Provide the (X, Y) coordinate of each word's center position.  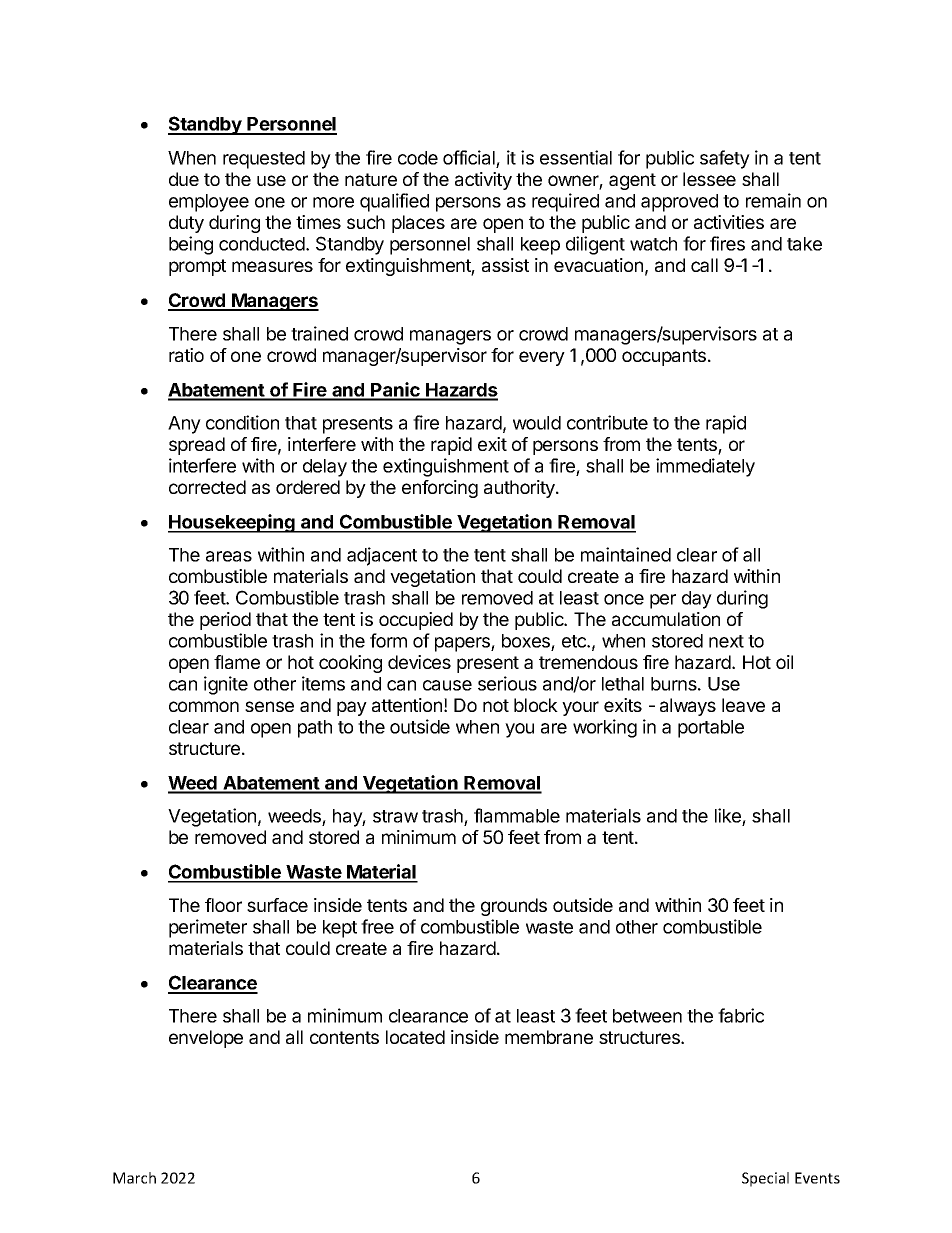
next (726, 641)
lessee (709, 179)
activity (483, 181)
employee (209, 203)
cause (447, 685)
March (134, 1178)
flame (237, 662)
